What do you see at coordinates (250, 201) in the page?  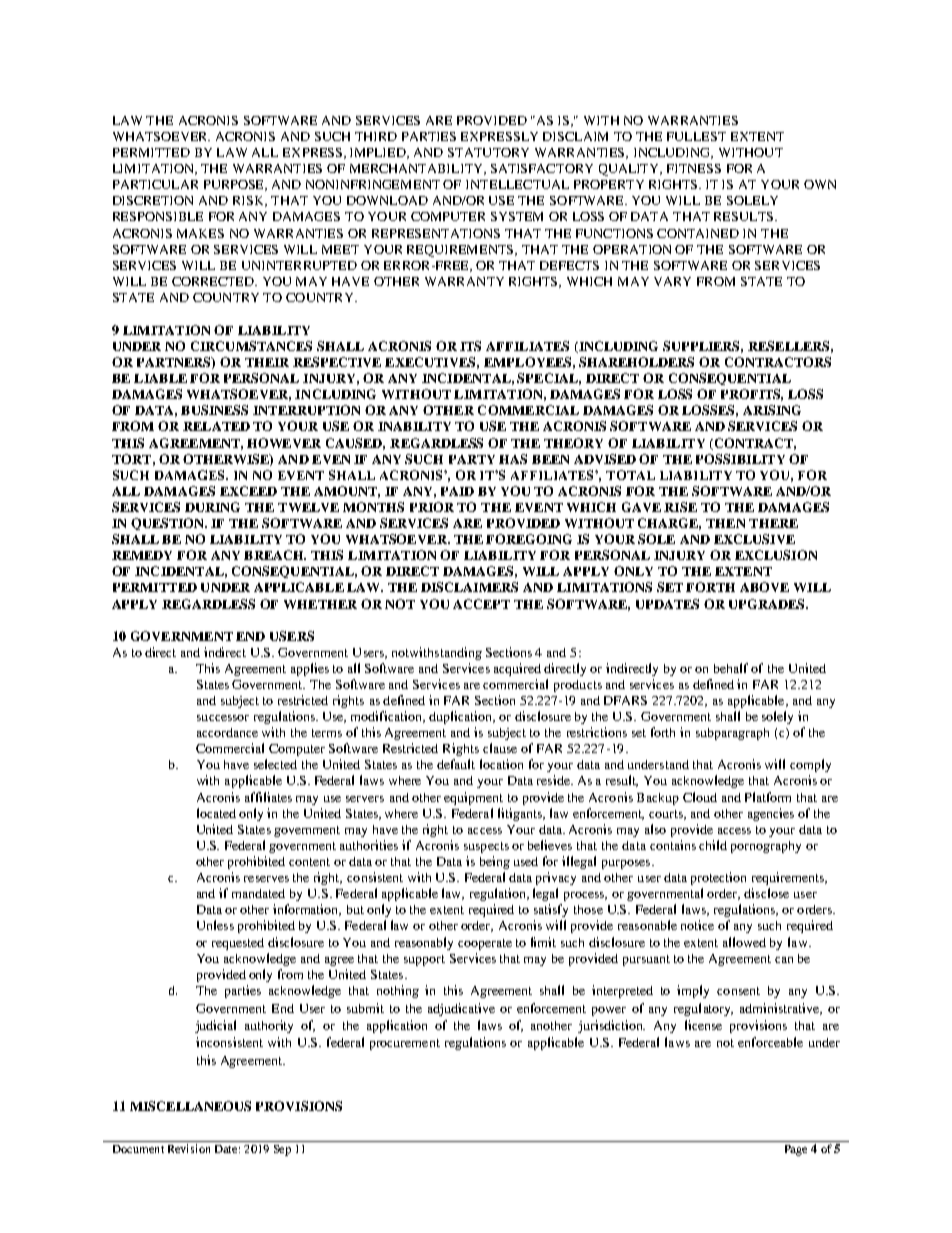 I see `RISK` at bounding box center [250, 201].
